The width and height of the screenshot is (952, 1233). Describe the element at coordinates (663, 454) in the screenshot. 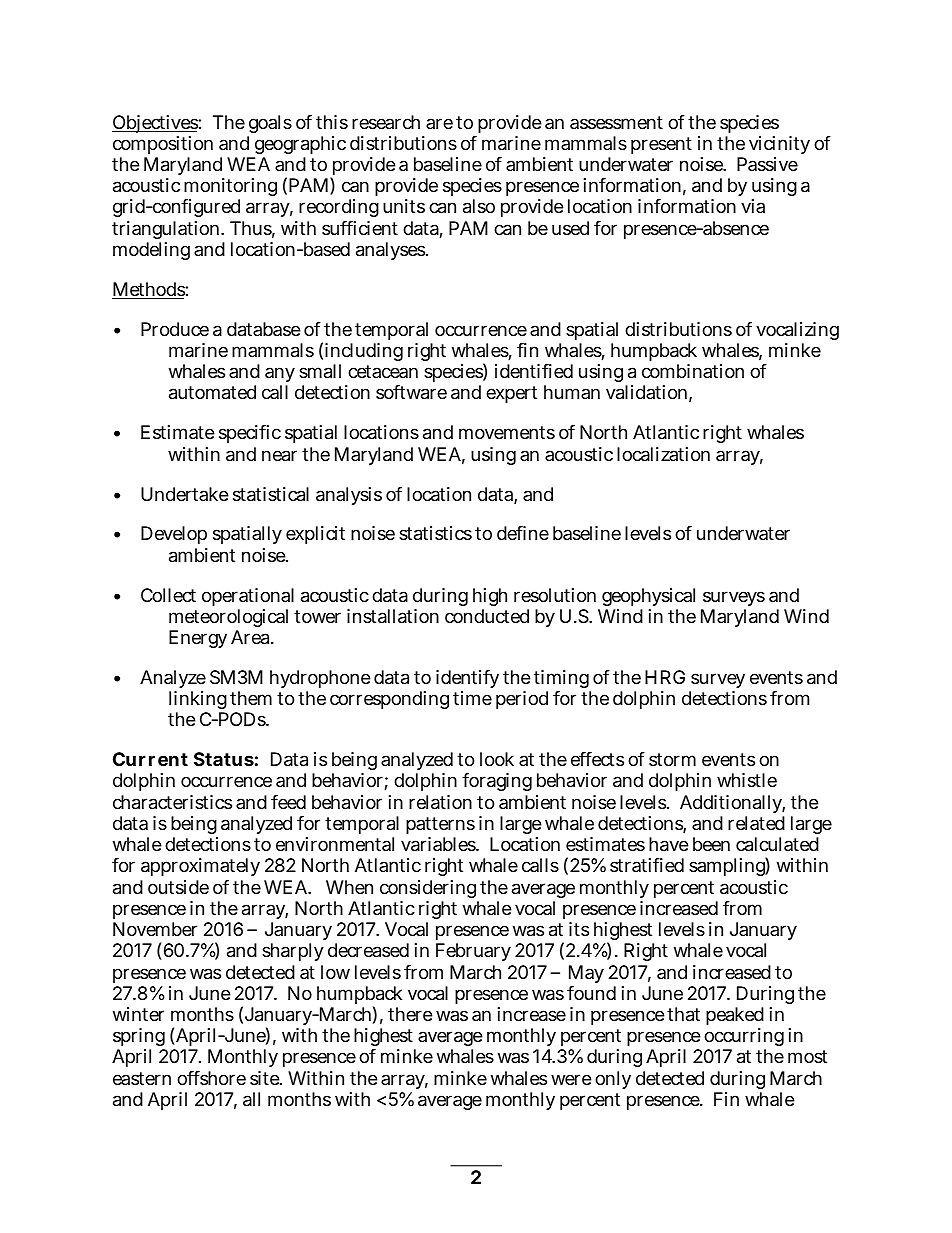

I see `localization` at that location.
